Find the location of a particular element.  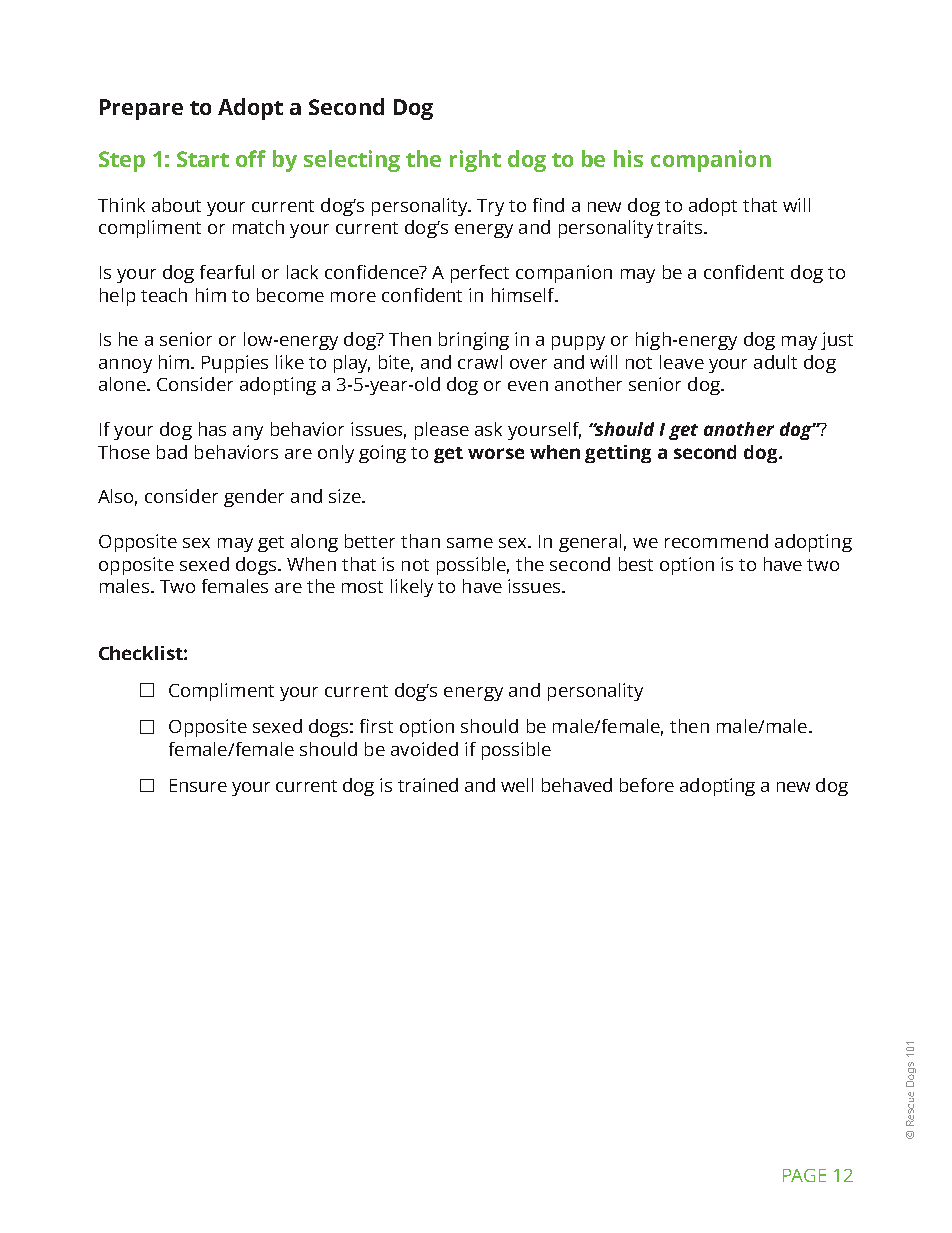

before is located at coordinates (647, 785).
